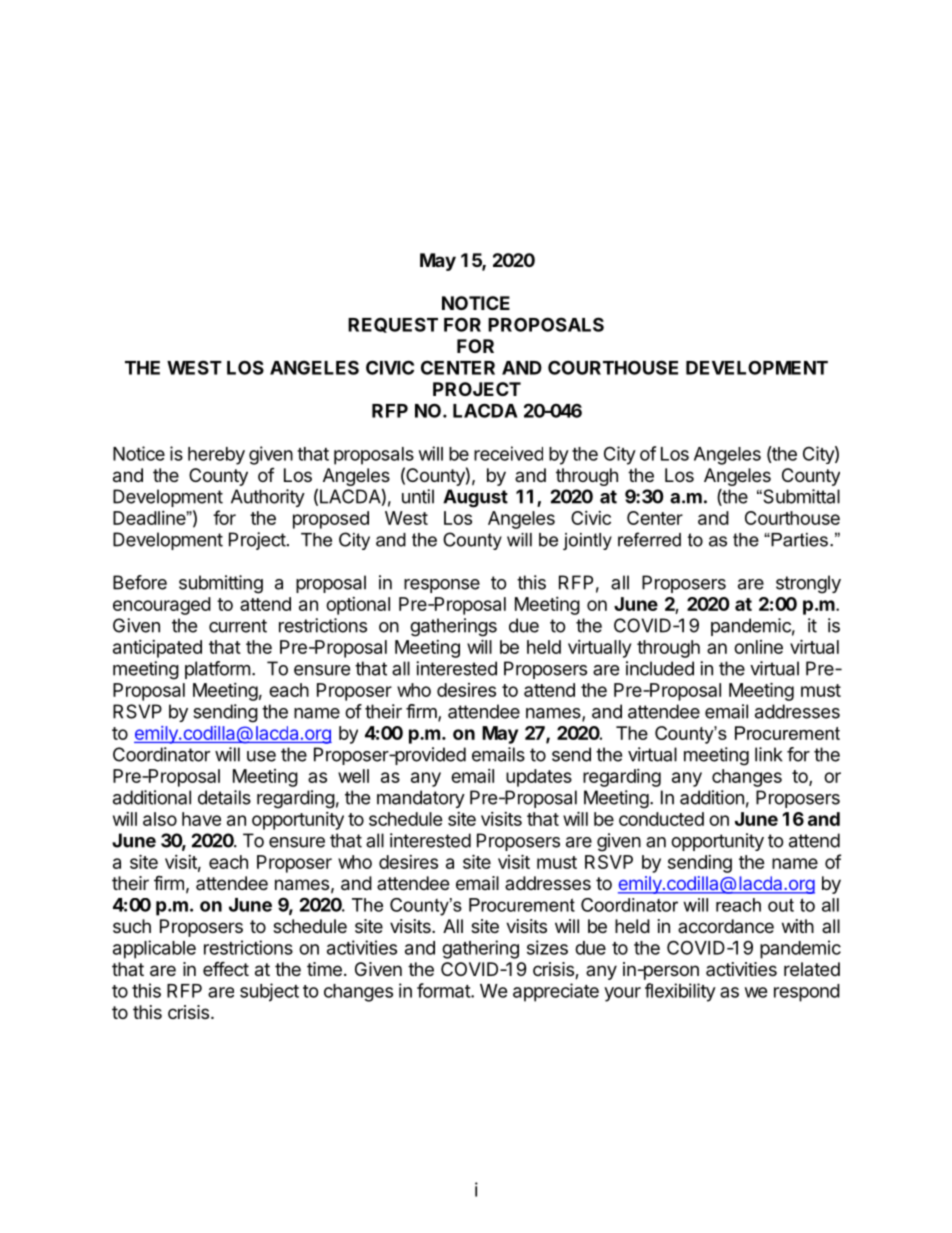 The height and width of the image is (1233, 952). I want to click on response, so click(442, 586).
